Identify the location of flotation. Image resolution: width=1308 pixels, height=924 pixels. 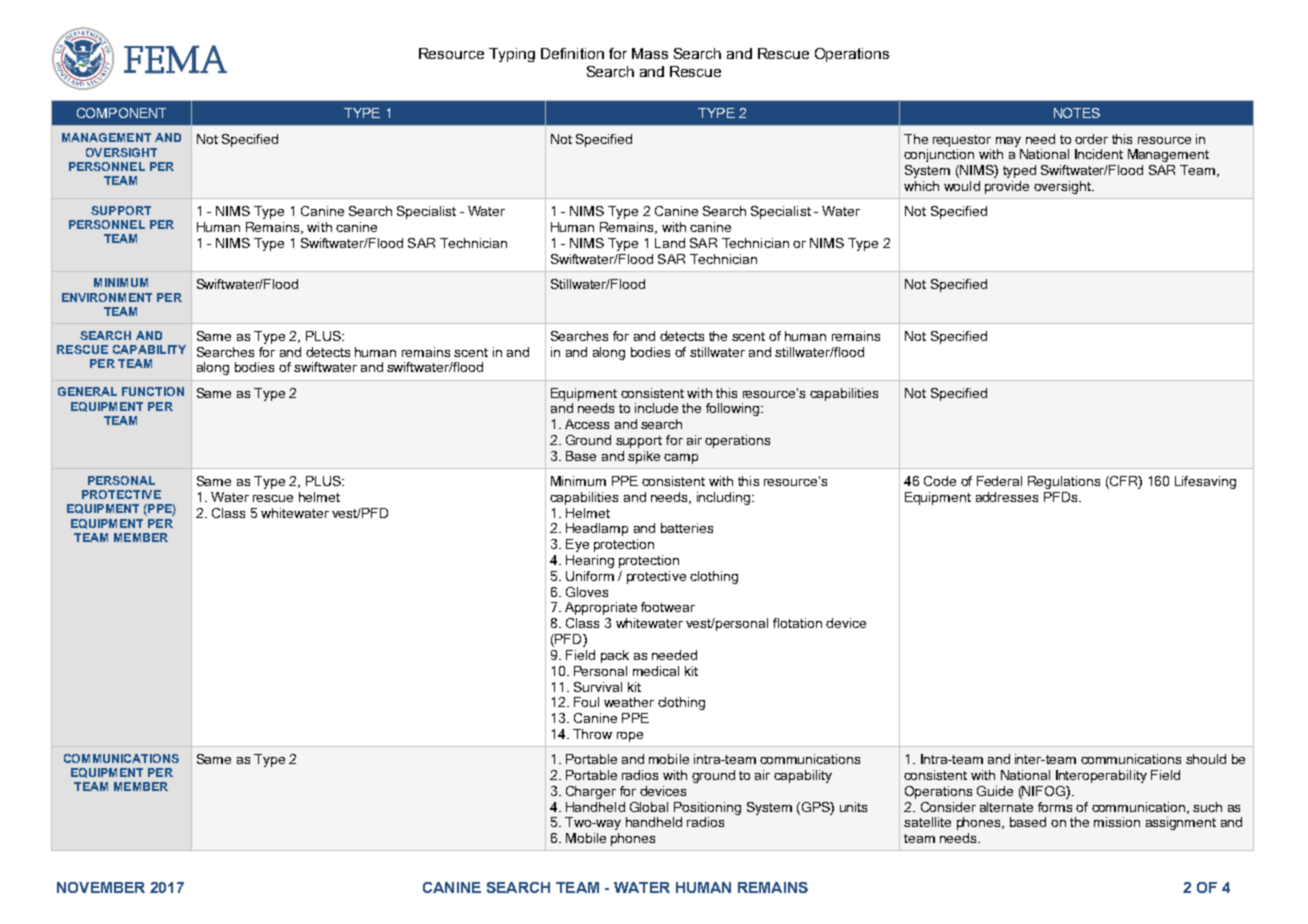
(797, 623).
